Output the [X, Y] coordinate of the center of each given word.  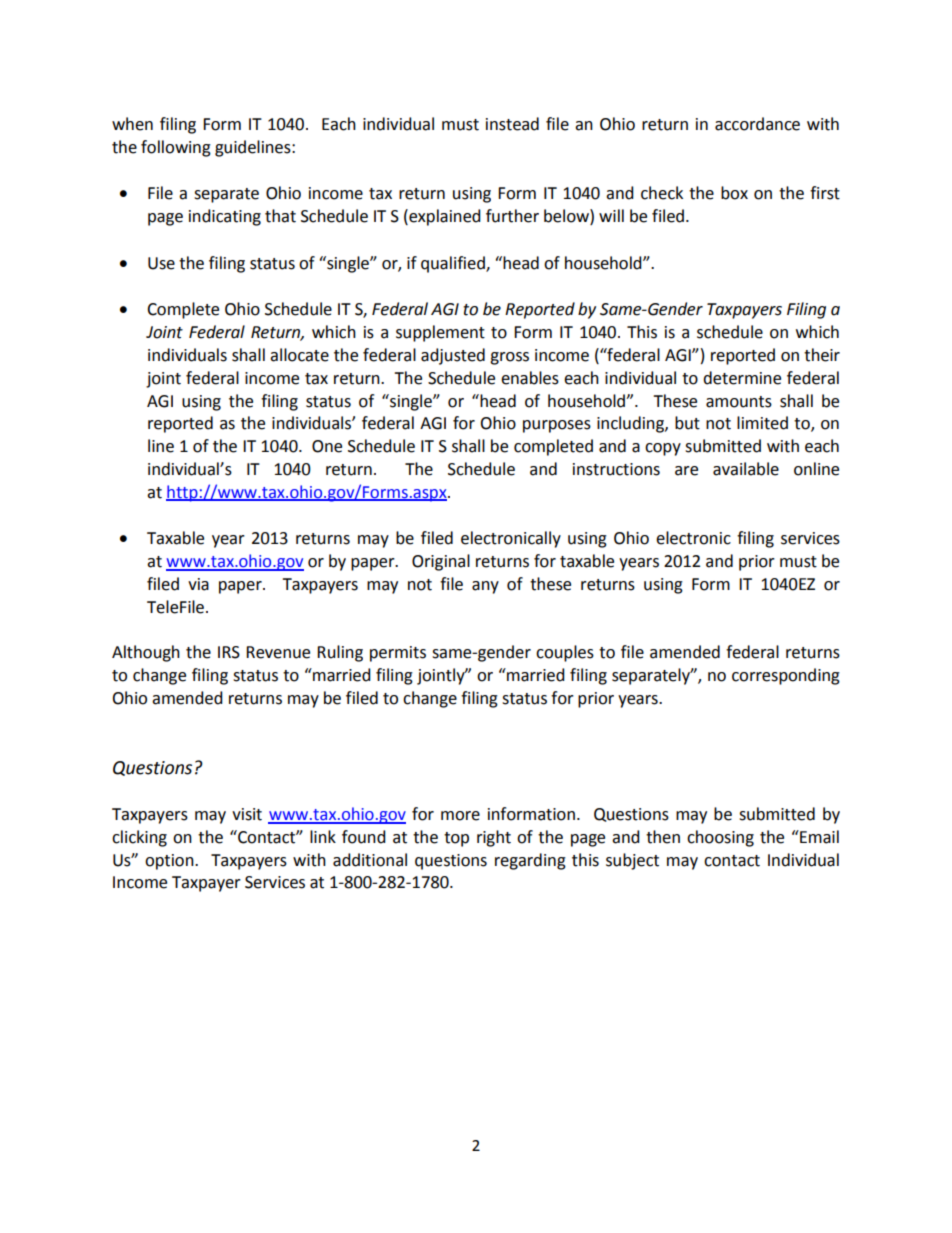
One [327, 446]
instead [512, 124]
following [176, 148]
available [746, 469]
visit [247, 814]
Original [441, 562]
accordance [757, 124]
